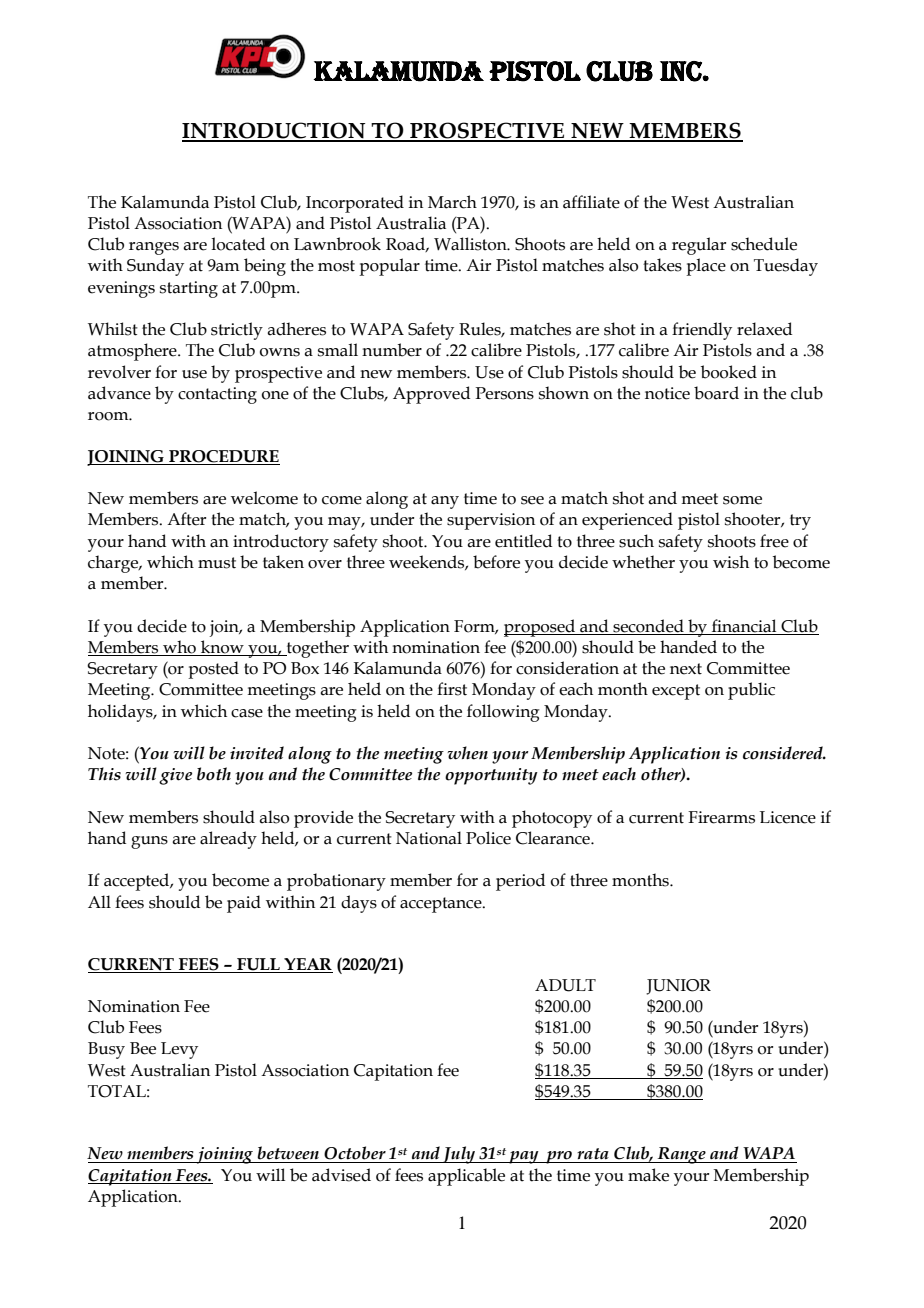 This document has width=924, height=1308. What do you see at coordinates (275, 132) in the document?
I see `INTRODUCTION` at bounding box center [275, 132].
